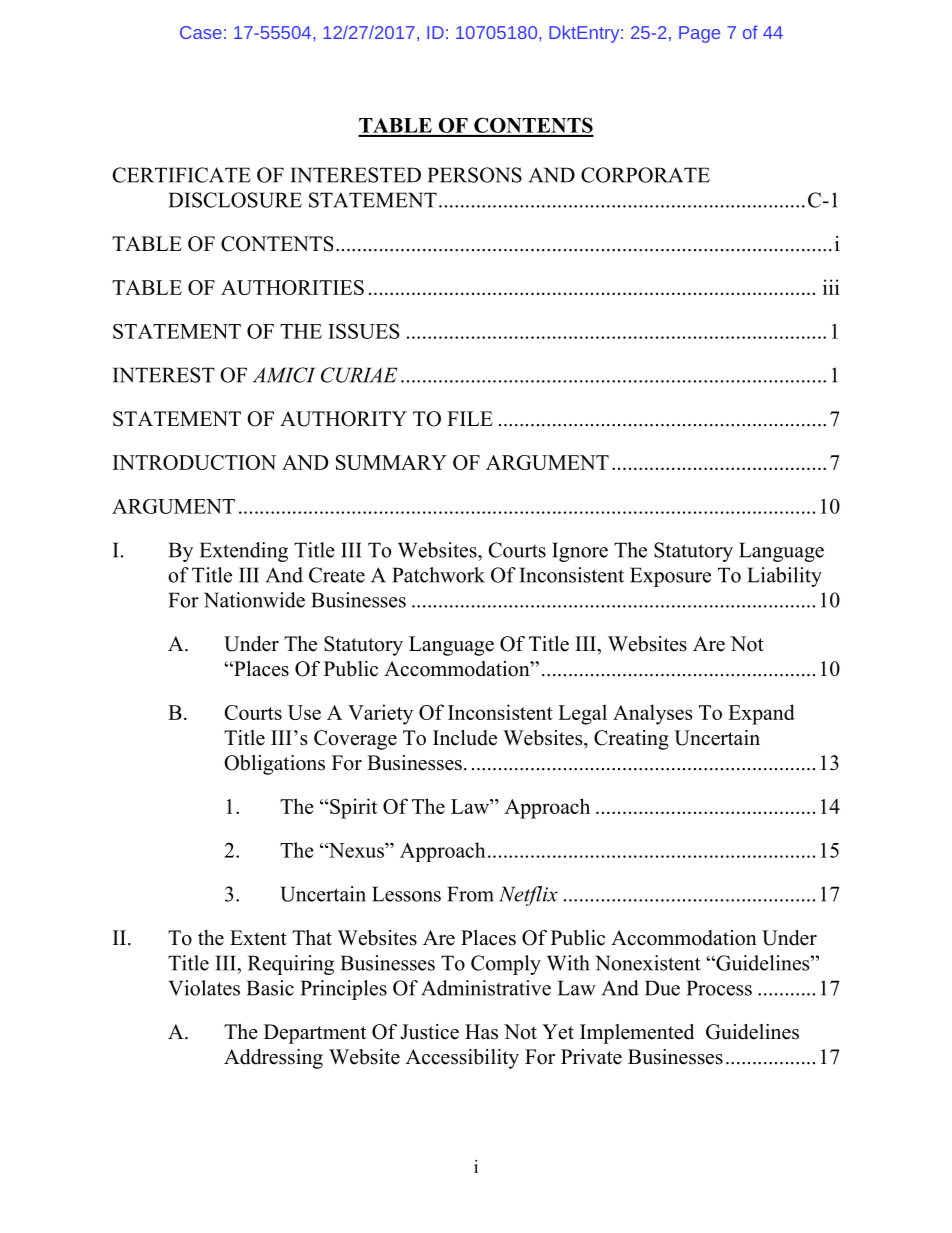  Describe the element at coordinates (475, 175) in the screenshot. I see `PERSONS` at that location.
